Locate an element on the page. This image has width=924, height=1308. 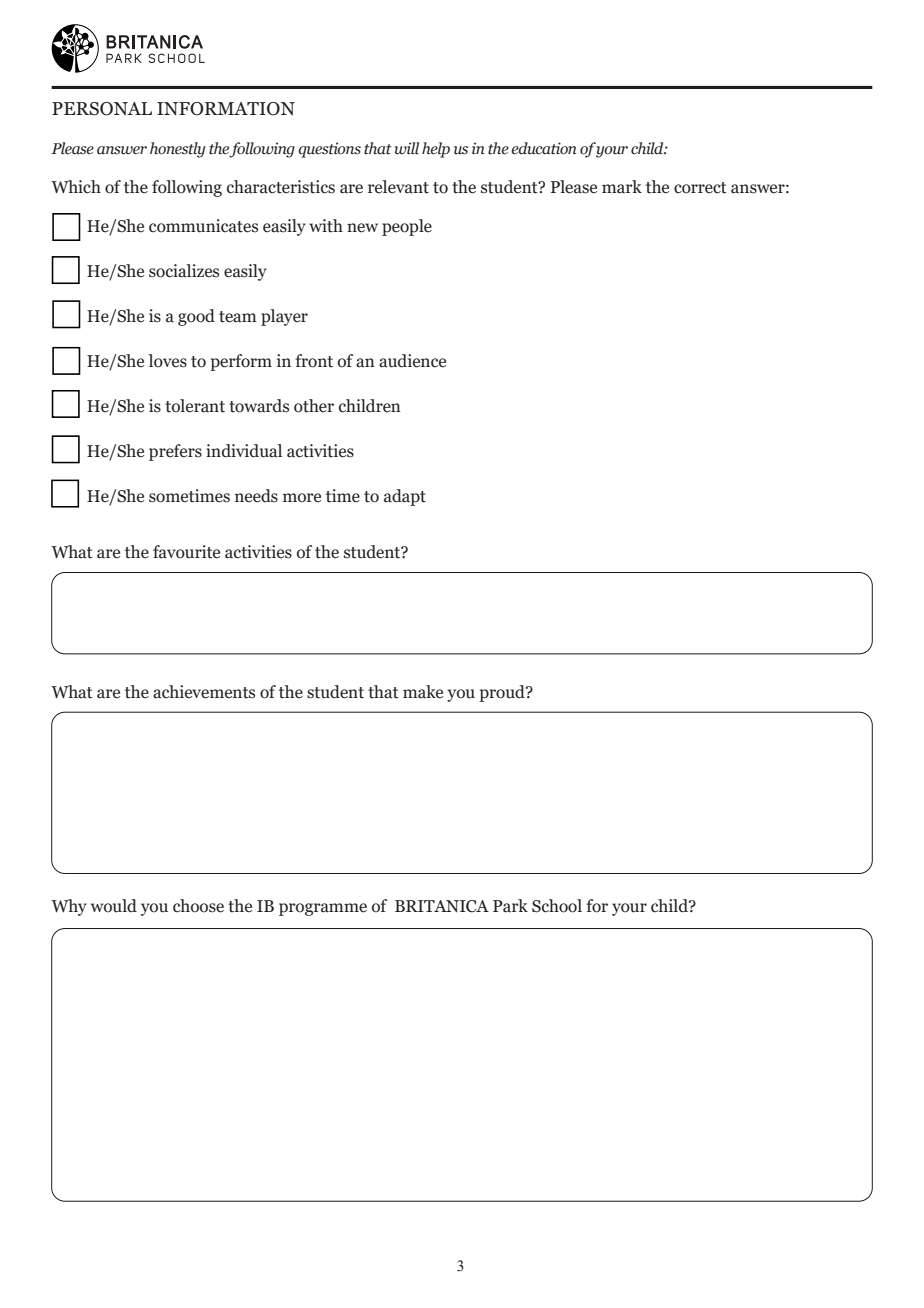
honestly is located at coordinates (177, 150).
